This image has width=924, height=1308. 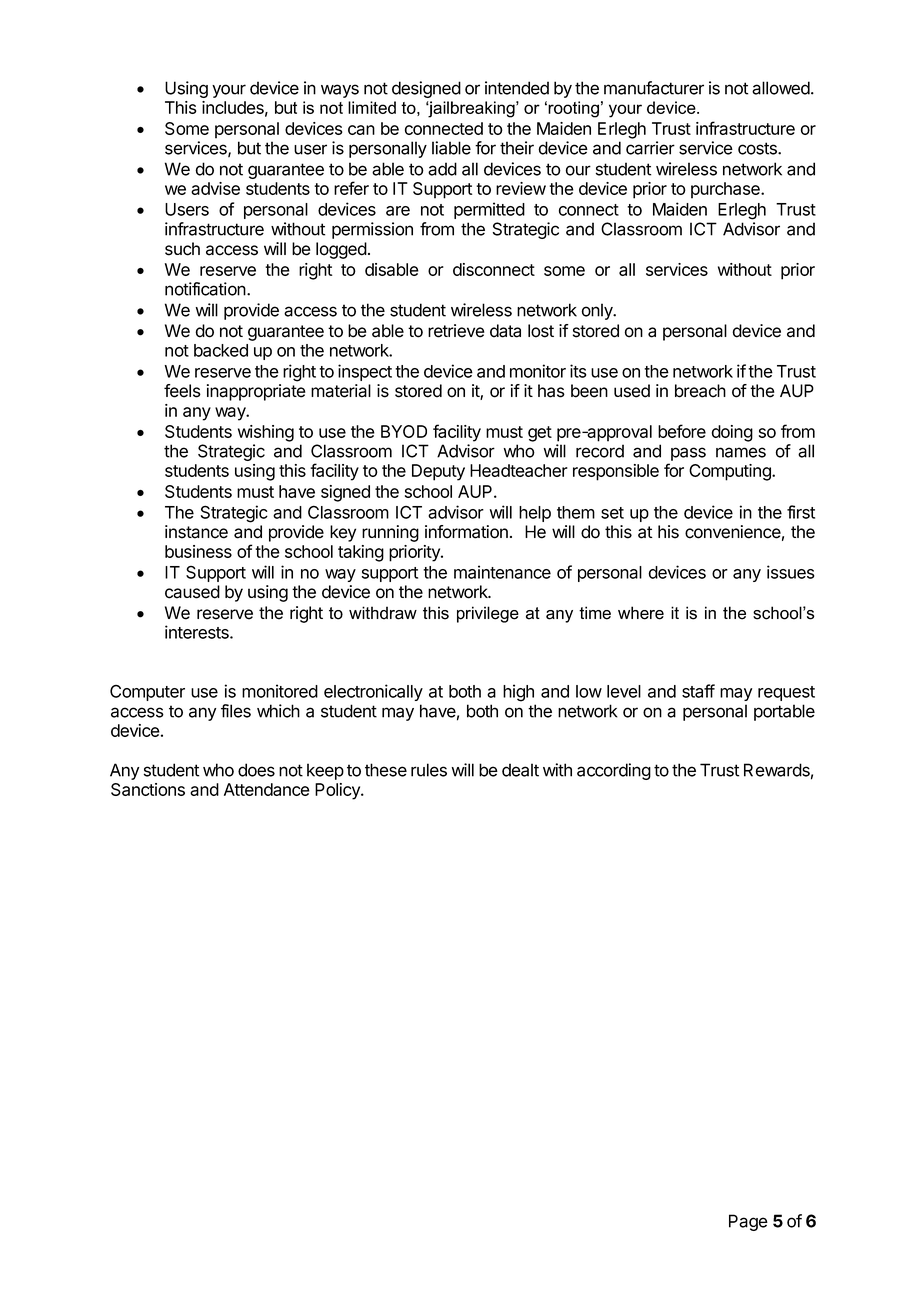 What do you see at coordinates (215, 188) in the image?
I see `advise` at bounding box center [215, 188].
